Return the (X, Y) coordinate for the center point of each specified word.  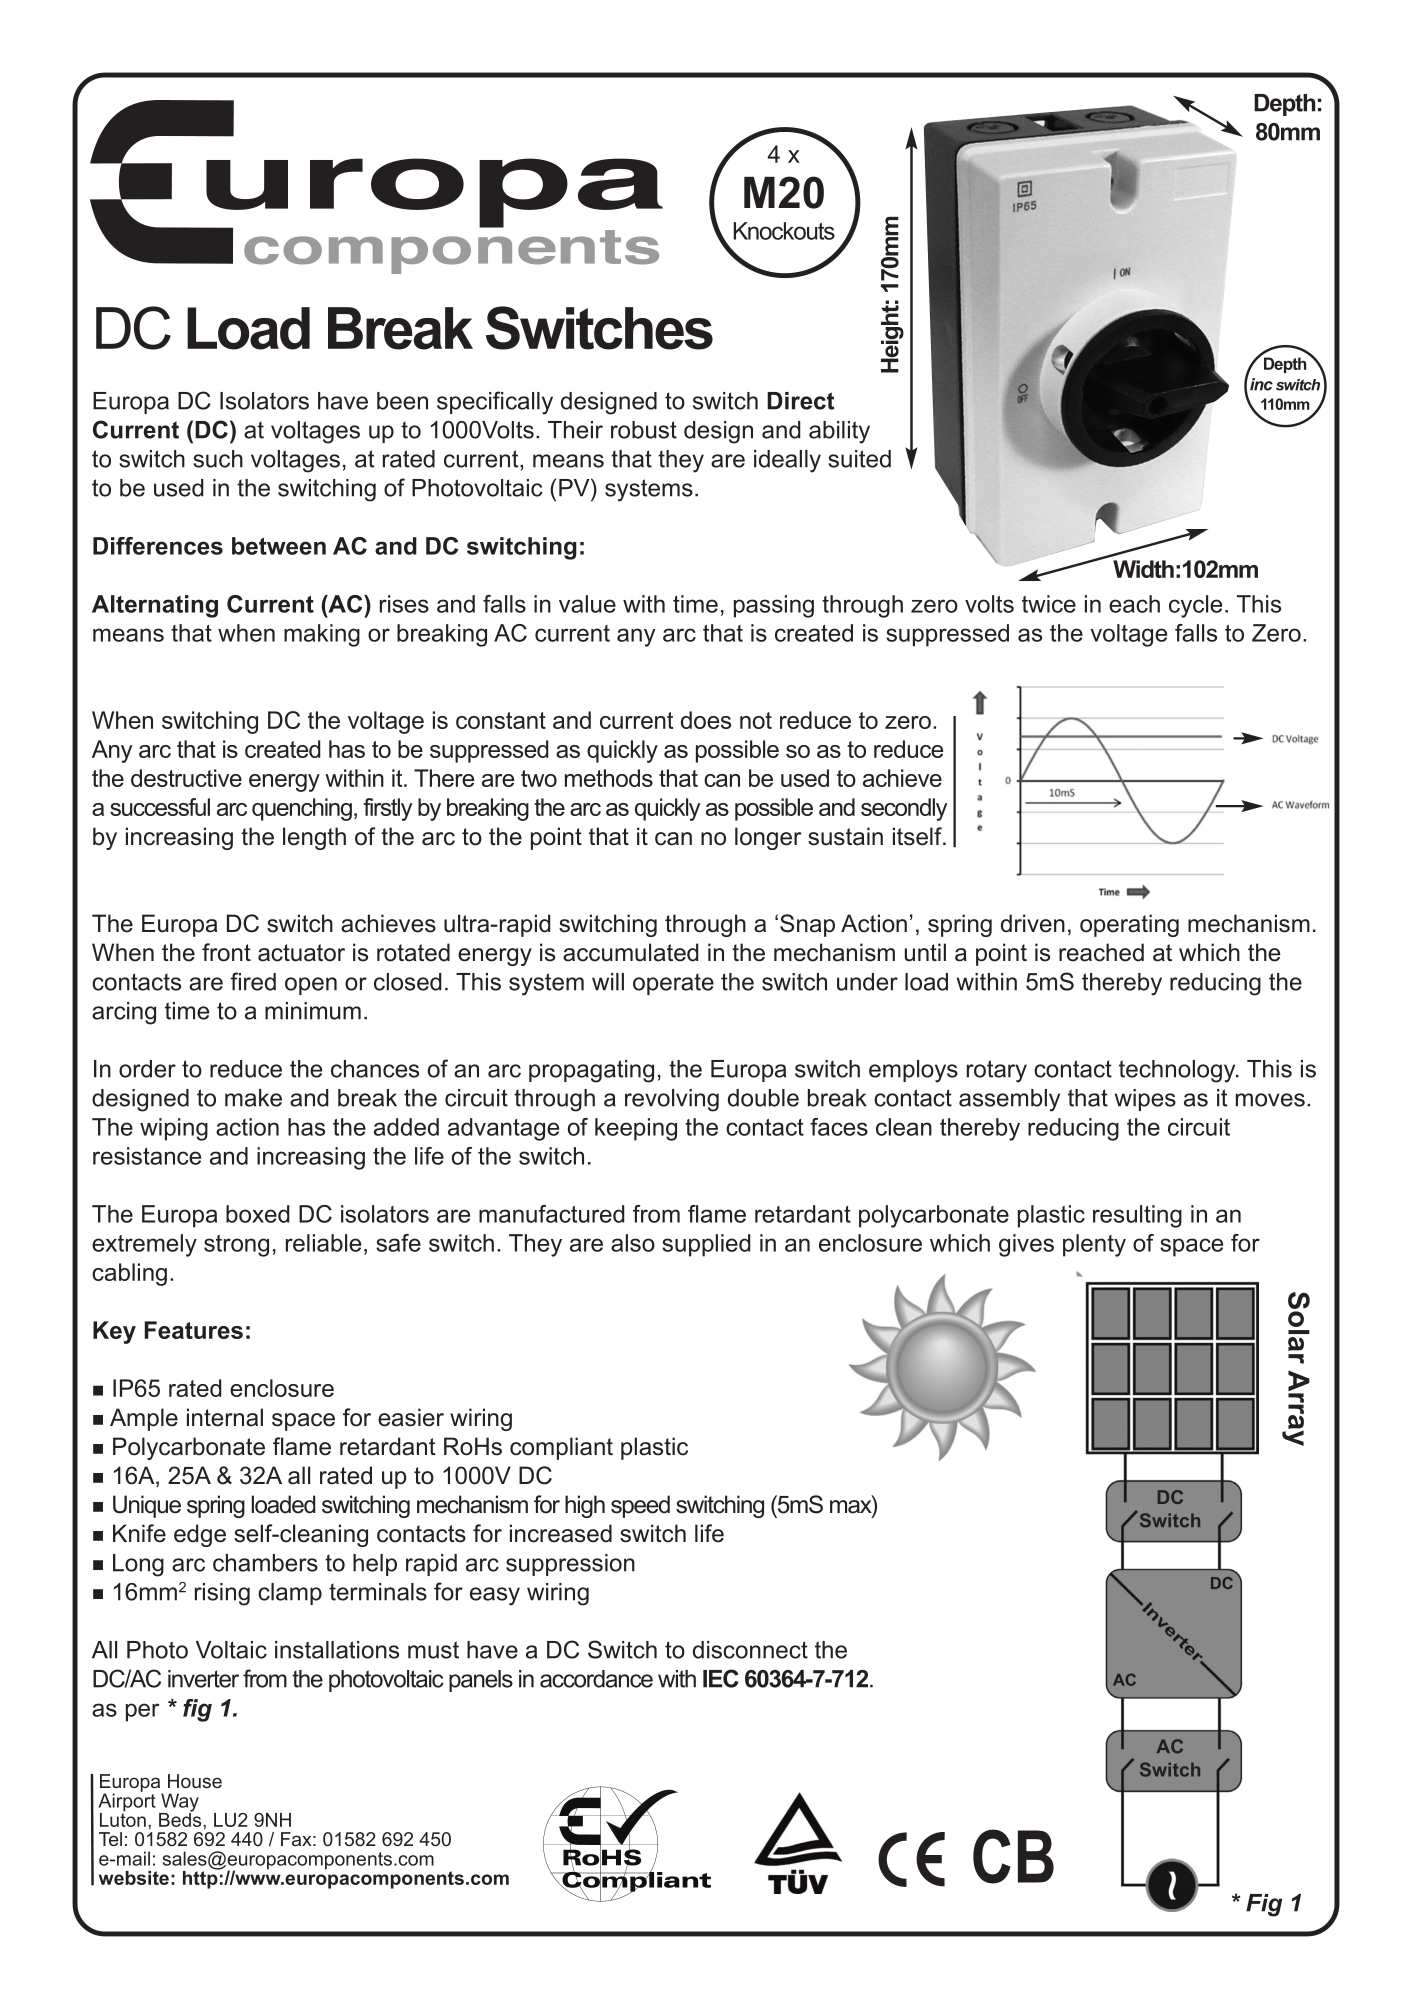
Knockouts (784, 231)
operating (1129, 925)
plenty (1094, 1245)
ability (839, 432)
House (195, 1781)
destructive (186, 778)
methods (609, 778)
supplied (706, 1245)
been (402, 401)
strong (236, 1246)
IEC (721, 1678)
